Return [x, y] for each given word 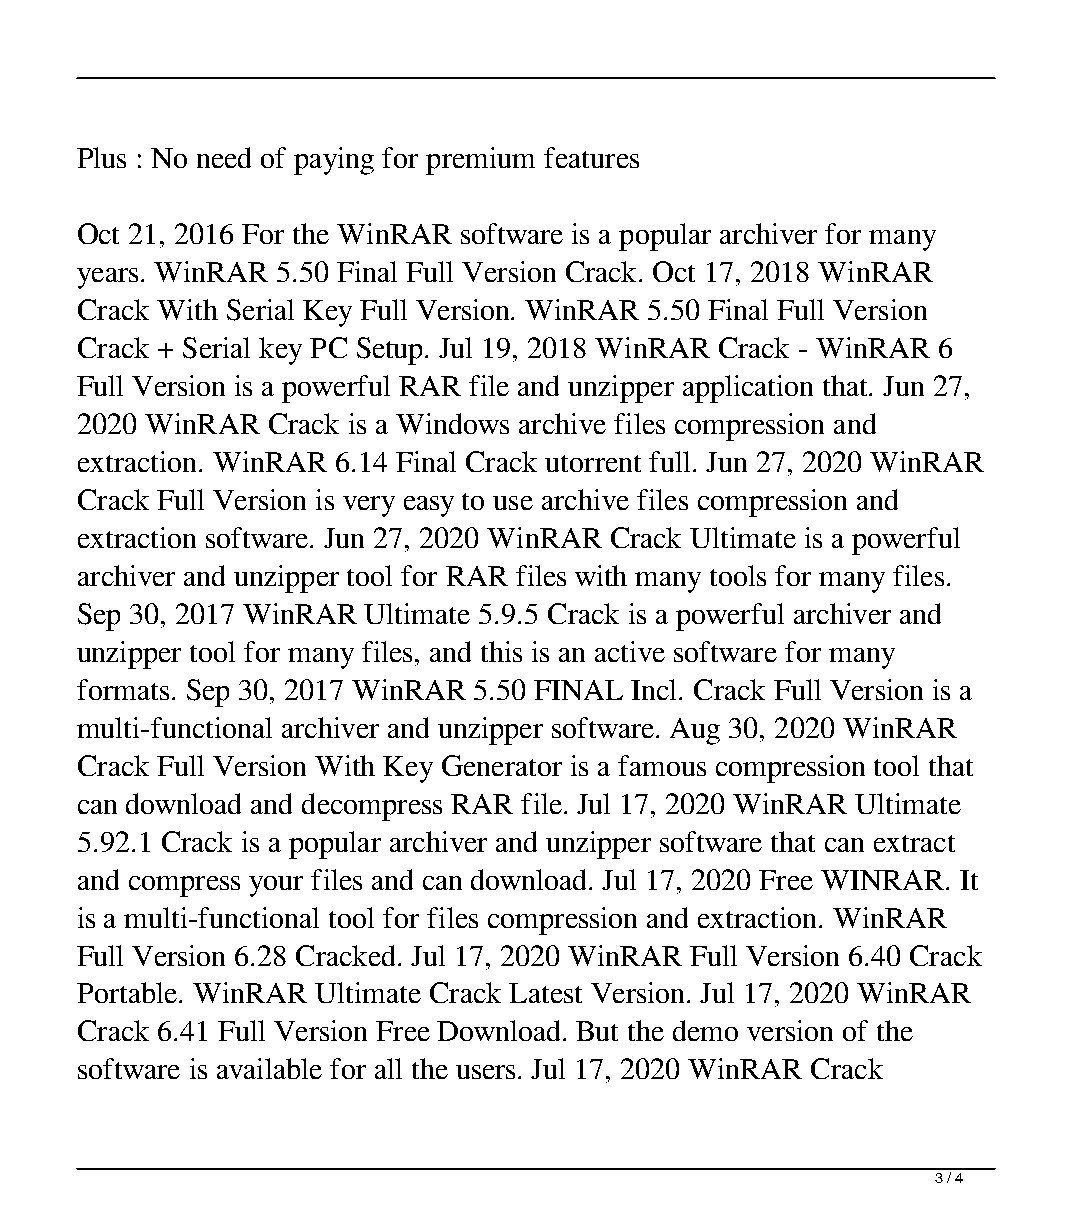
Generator [502, 765]
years [107, 278]
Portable [128, 992]
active [630, 651]
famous [662, 765]
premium [480, 161]
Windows [452, 423]
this [501, 651]
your [276, 886]
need [224, 157]
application [748, 389]
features [591, 157]
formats [123, 689]
